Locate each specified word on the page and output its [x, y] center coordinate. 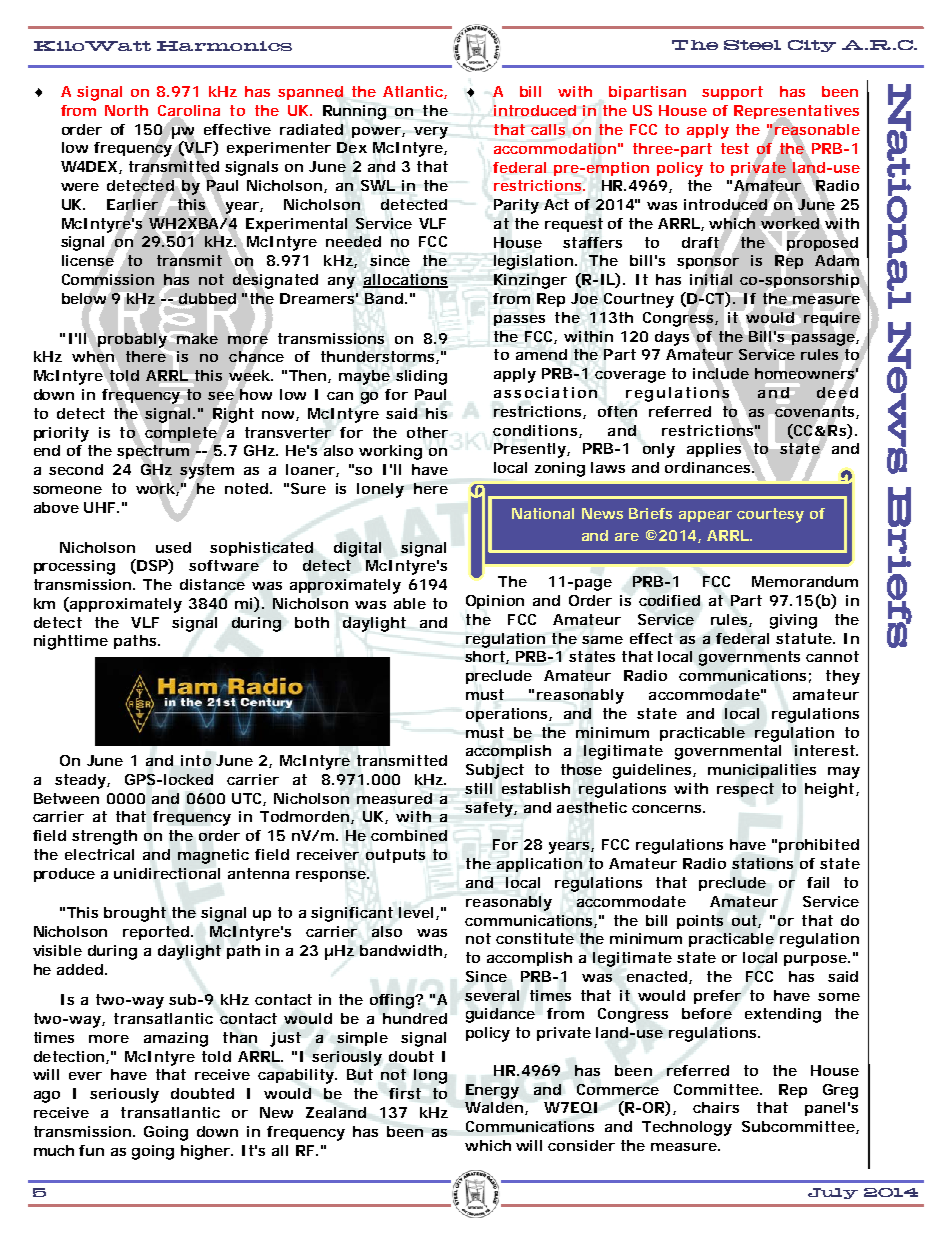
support [732, 93]
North [126, 110]
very [431, 133]
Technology [687, 1128]
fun [91, 1150]
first [405, 1093]
